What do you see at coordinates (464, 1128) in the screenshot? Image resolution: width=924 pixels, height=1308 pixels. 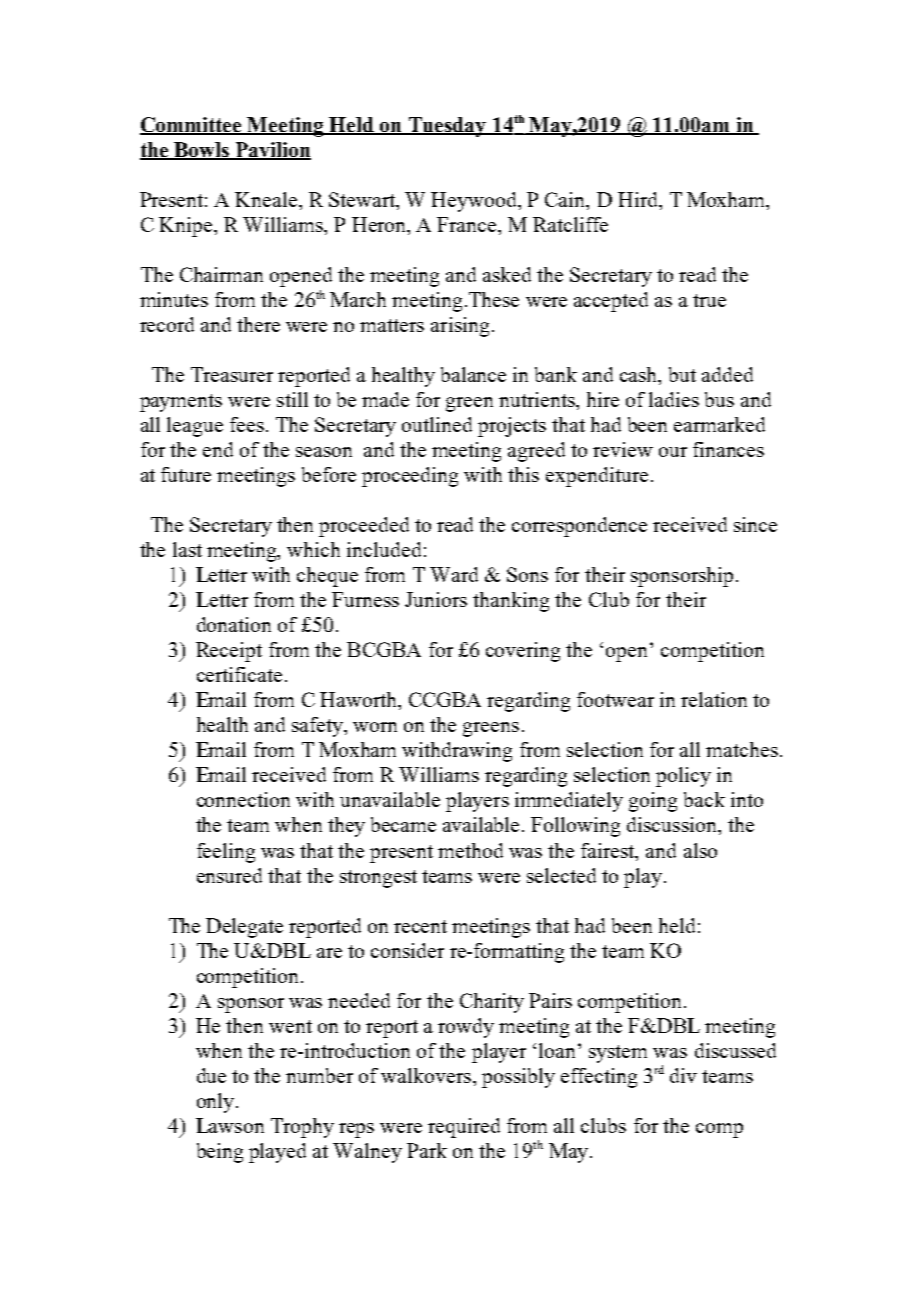 I see `required` at bounding box center [464, 1128].
